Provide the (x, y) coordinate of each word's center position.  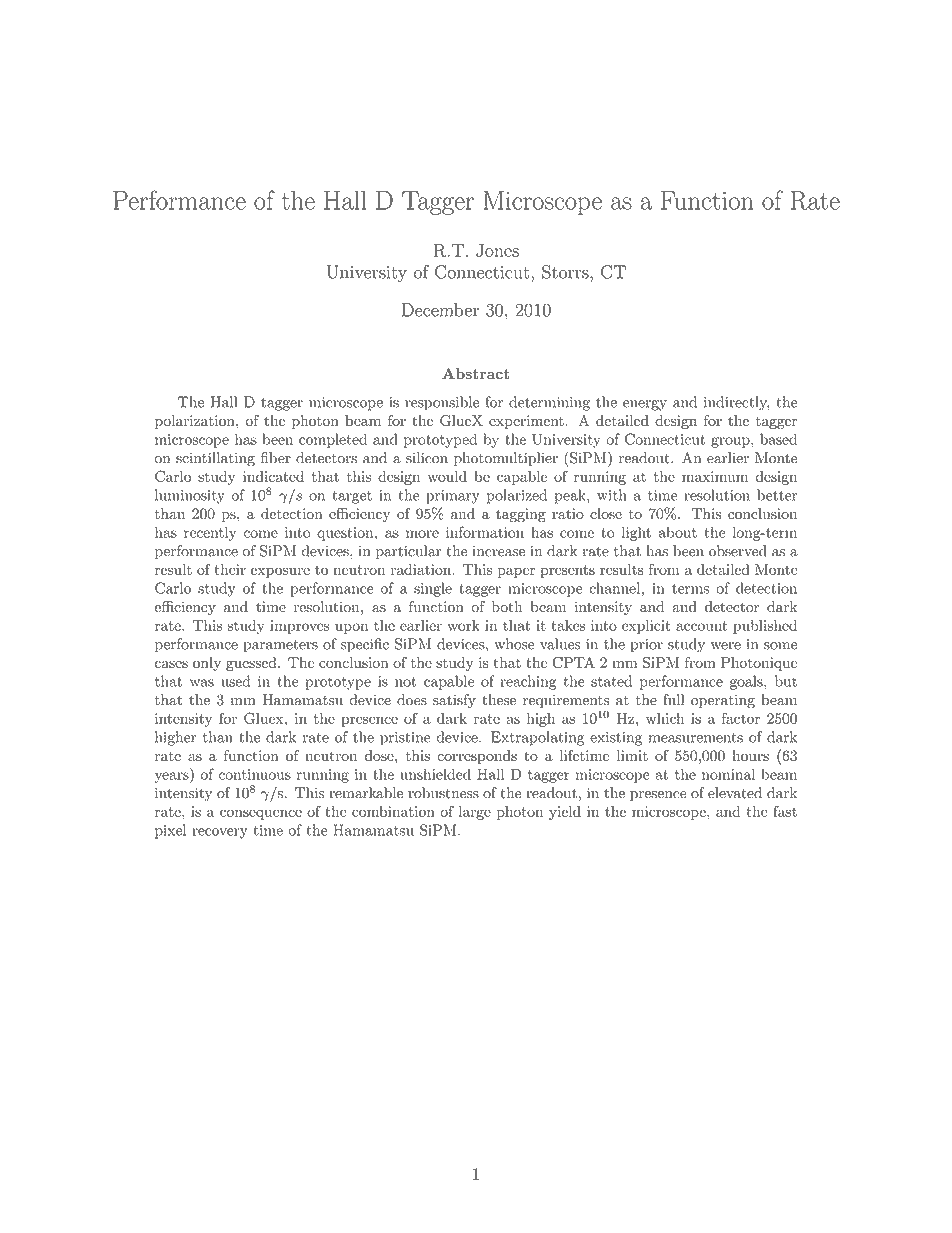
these (499, 700)
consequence (261, 814)
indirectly (737, 403)
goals (747, 682)
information (485, 532)
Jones (497, 250)
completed (333, 440)
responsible (442, 403)
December (440, 310)
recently (210, 533)
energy (645, 405)
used (235, 681)
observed (738, 551)
